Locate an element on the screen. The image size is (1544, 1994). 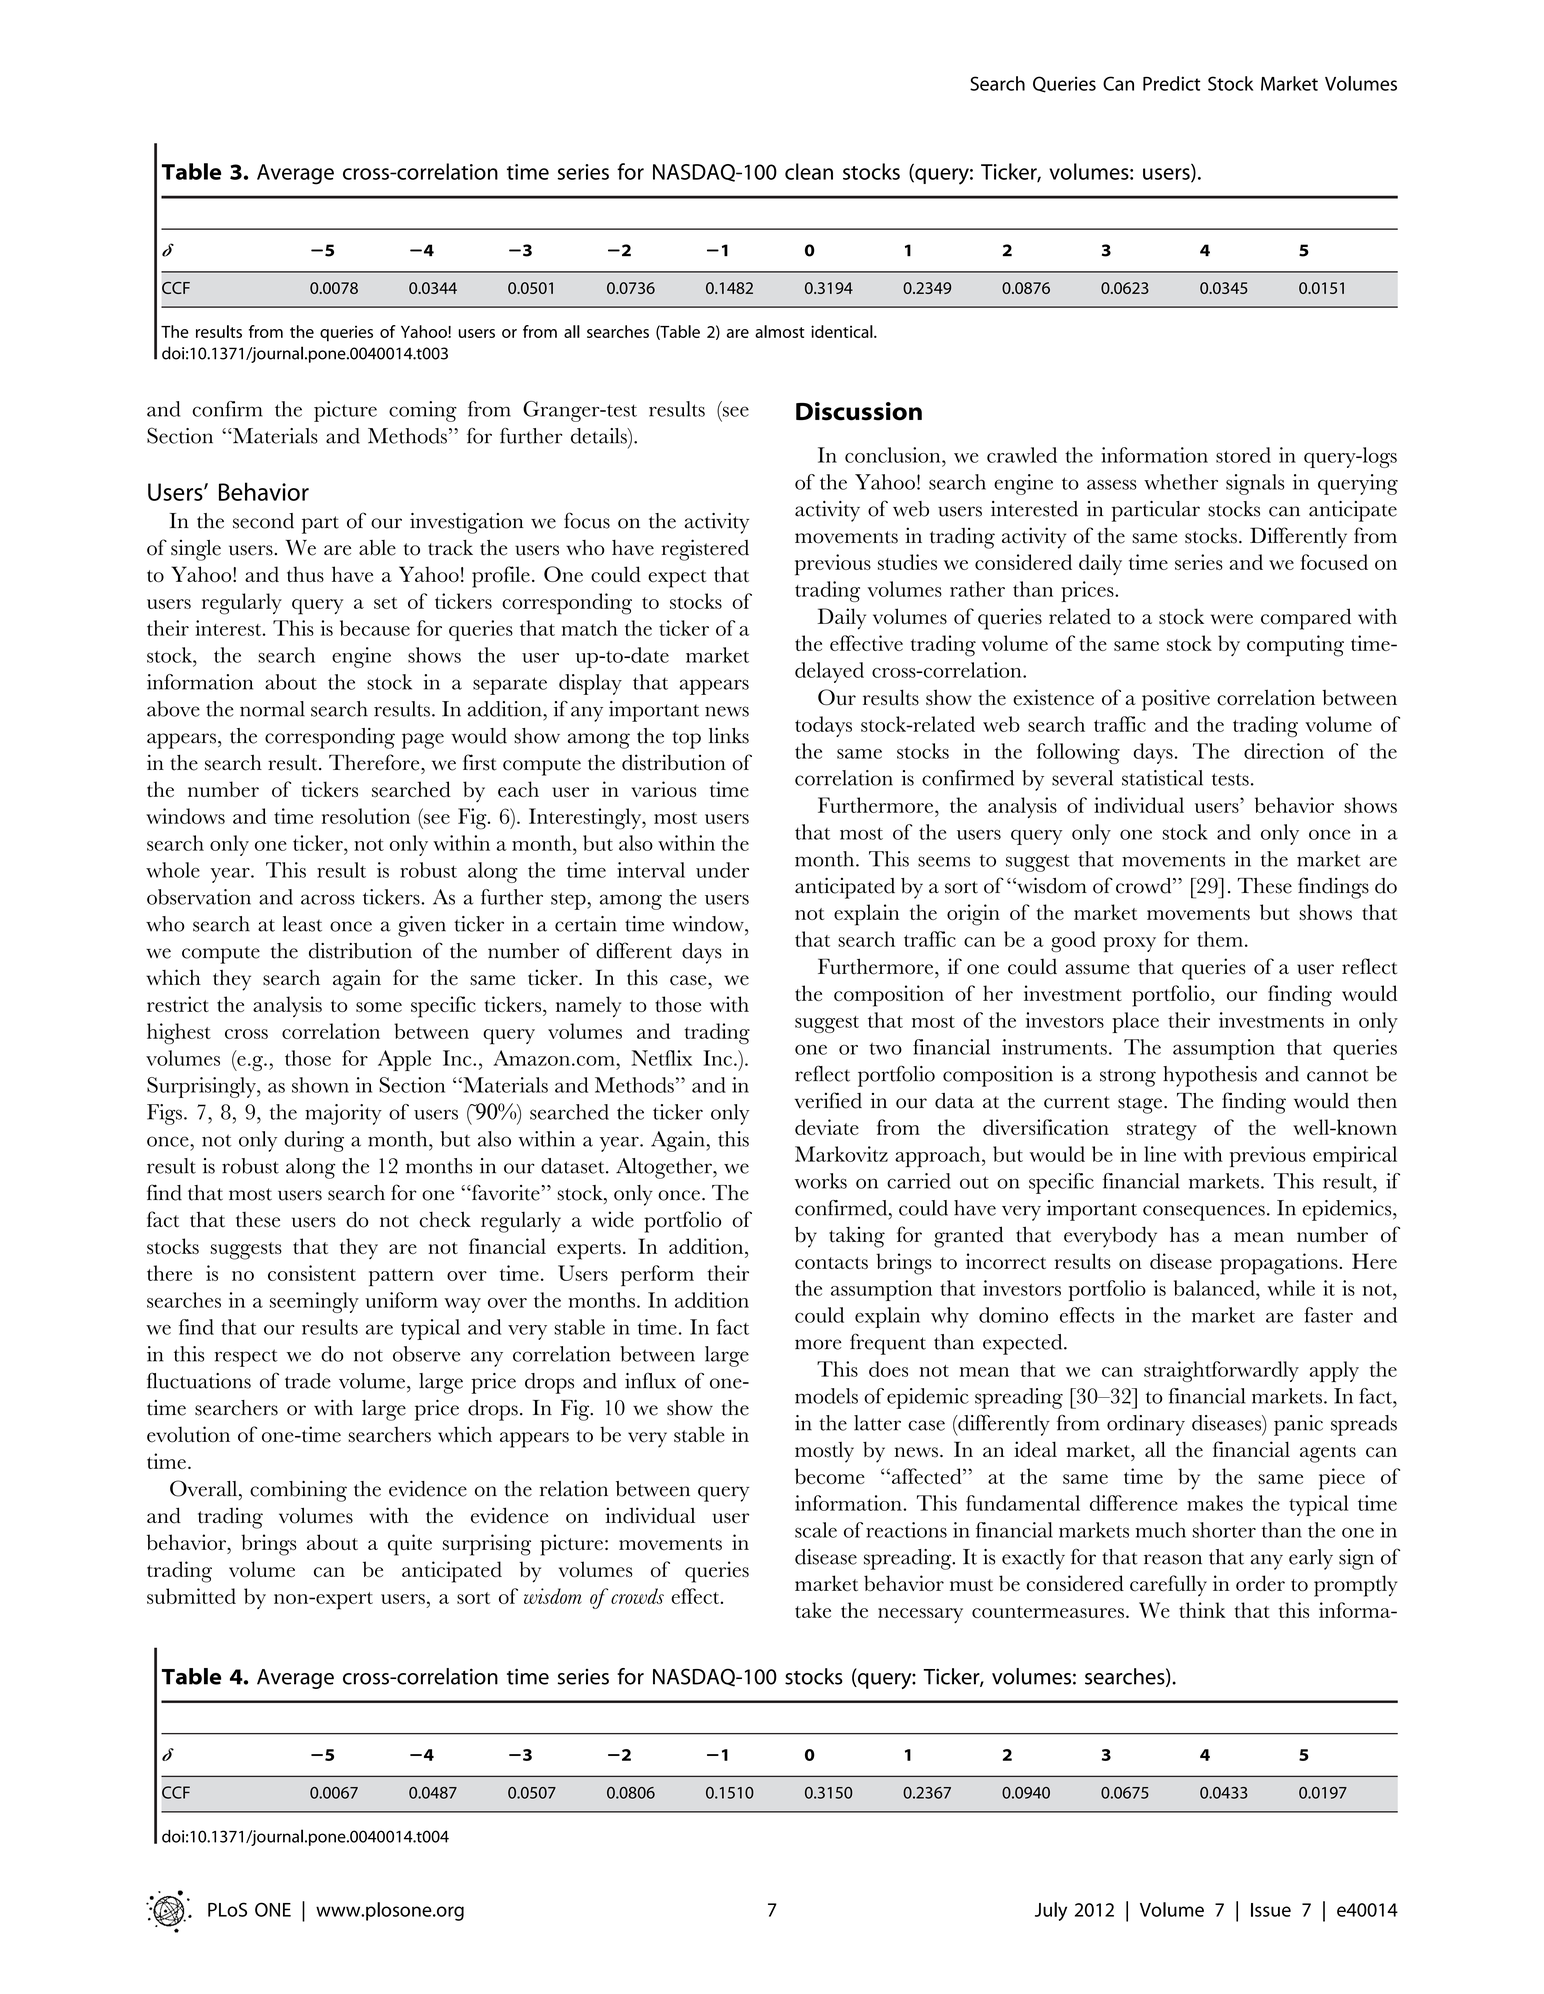
July is located at coordinates (1051, 1911).
